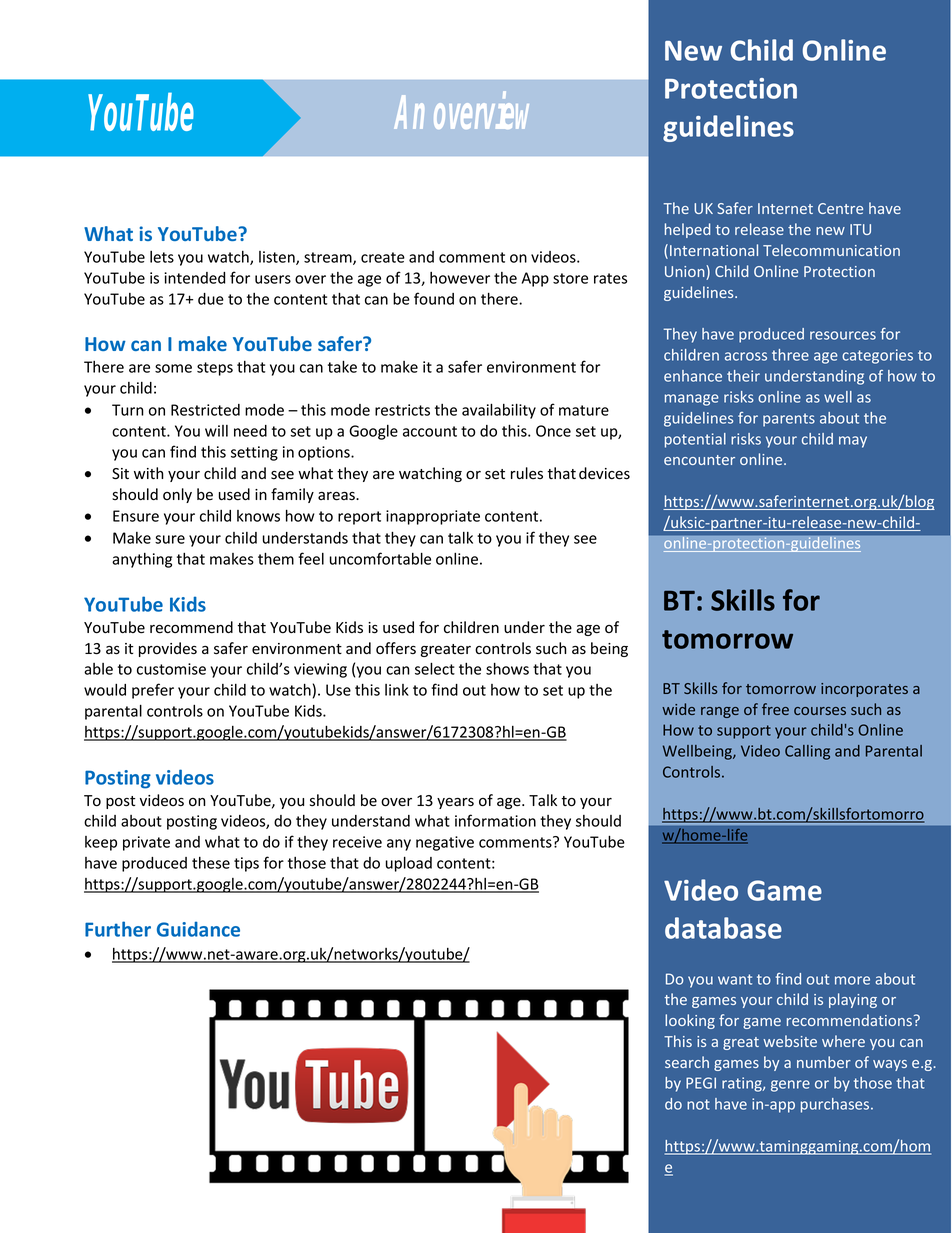  I want to click on provides, so click(168, 649).
